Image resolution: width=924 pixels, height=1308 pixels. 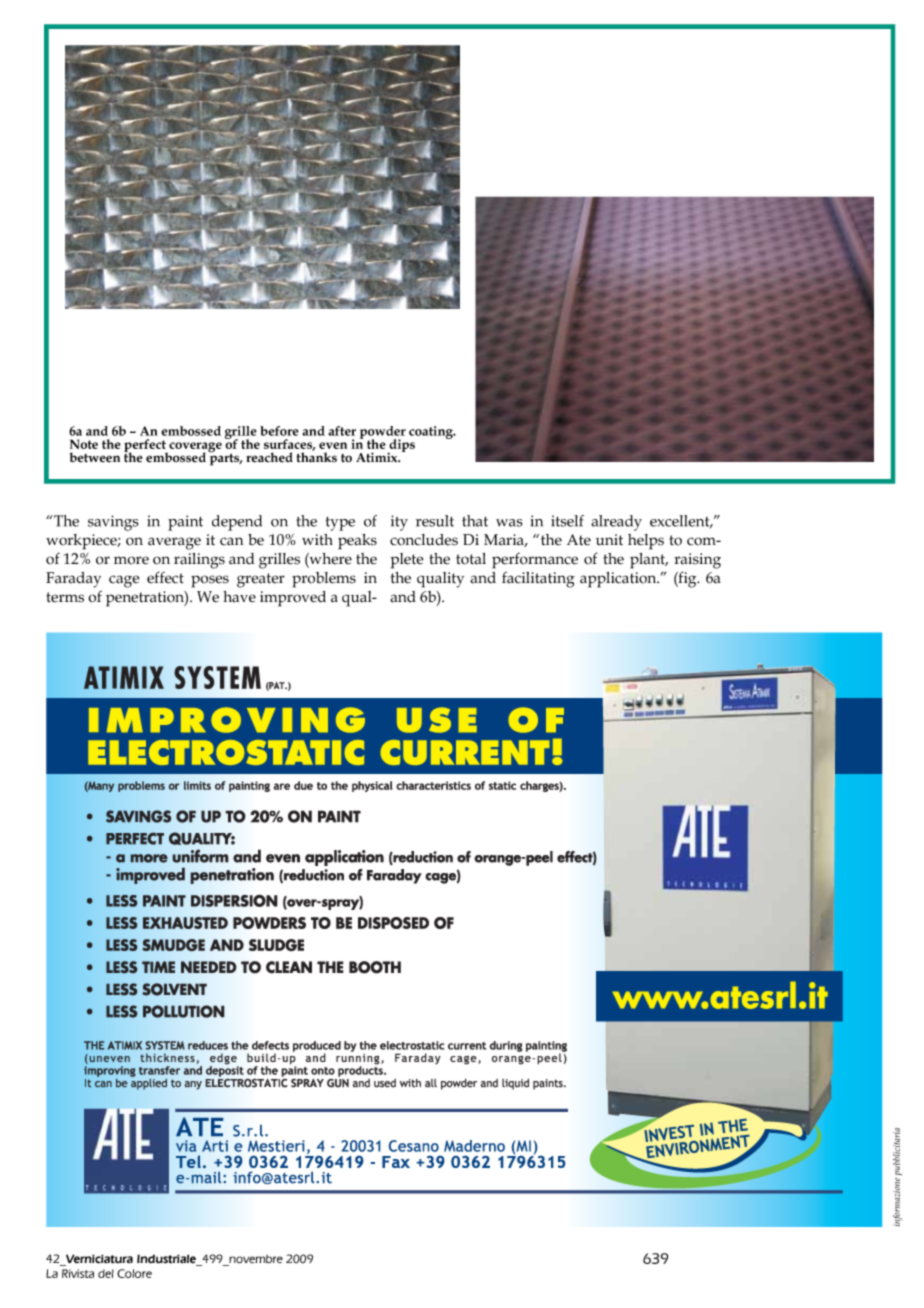 What do you see at coordinates (239, 597) in the screenshot?
I see `have` at bounding box center [239, 597].
